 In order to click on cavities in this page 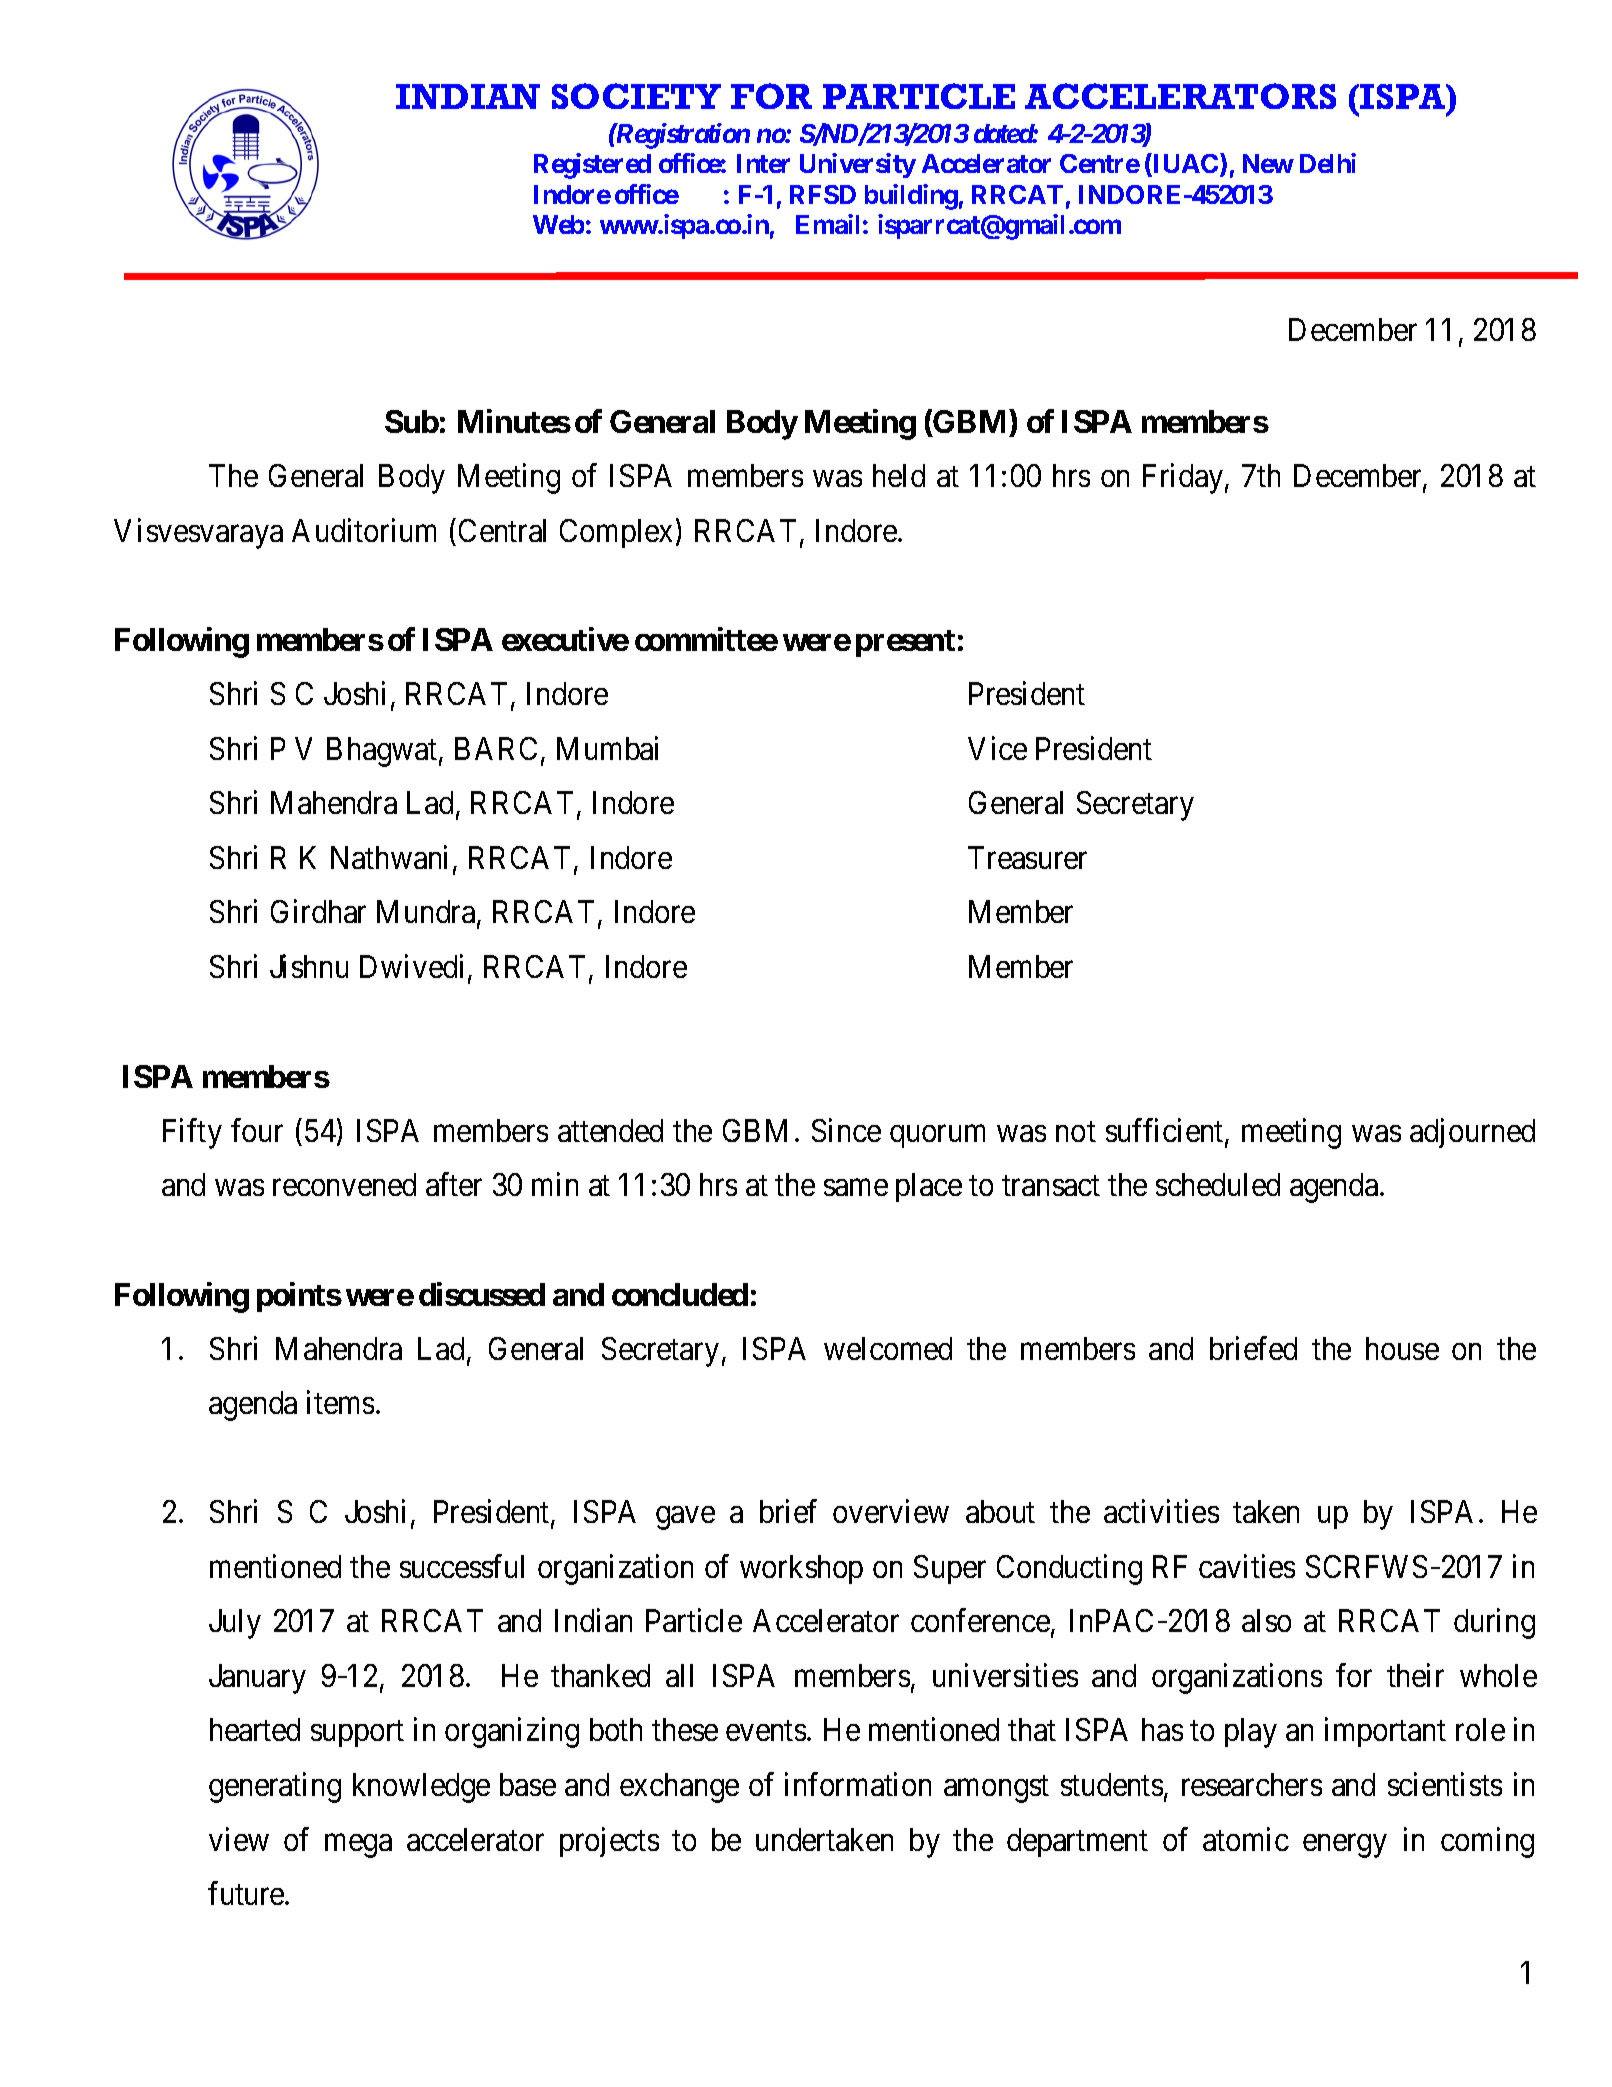, I will do `click(1247, 1566)`.
